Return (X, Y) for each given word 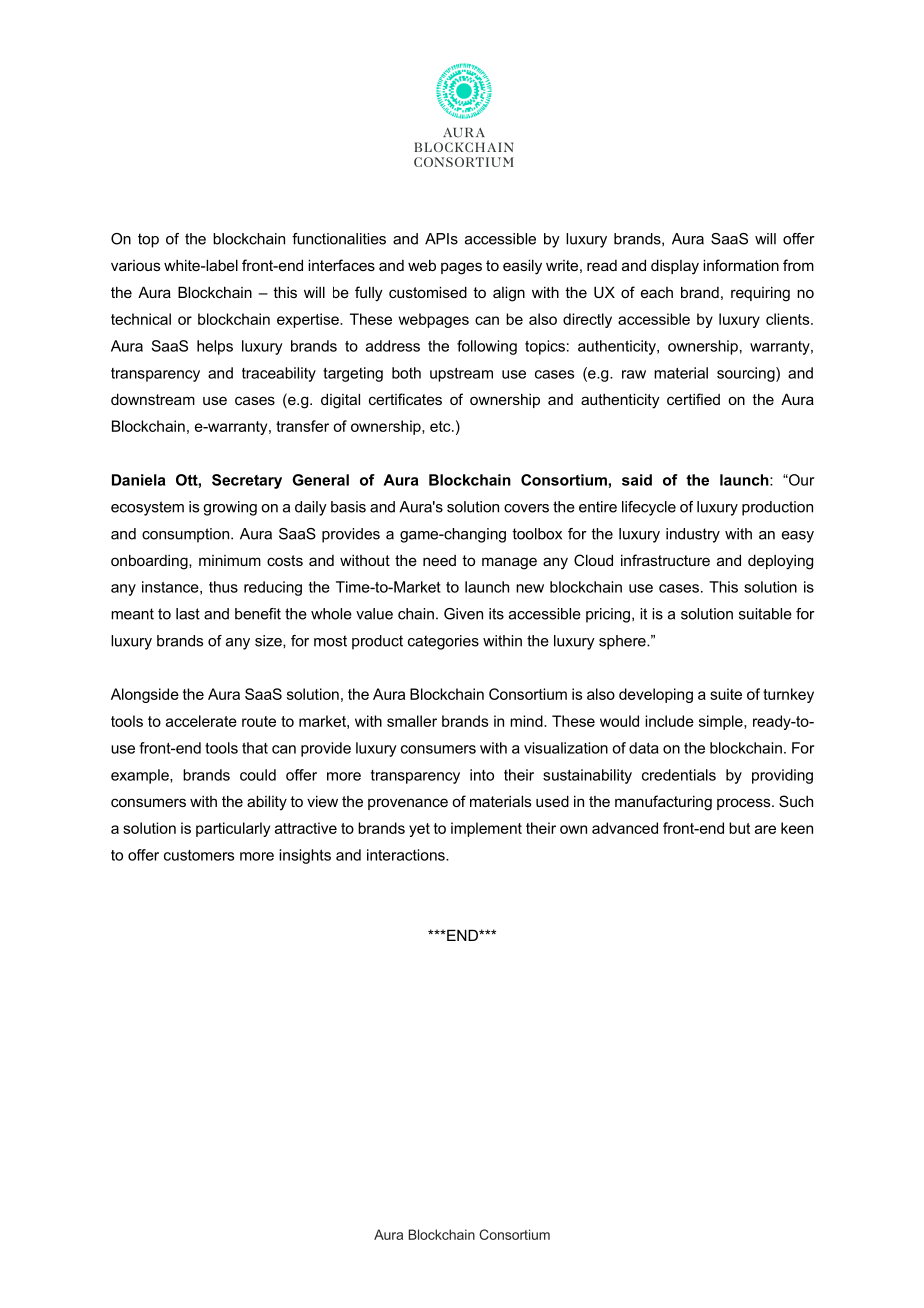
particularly (233, 829)
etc (441, 426)
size (269, 641)
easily (522, 267)
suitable (765, 614)
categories (443, 642)
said (637, 480)
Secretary (247, 481)
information (741, 265)
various (135, 265)
